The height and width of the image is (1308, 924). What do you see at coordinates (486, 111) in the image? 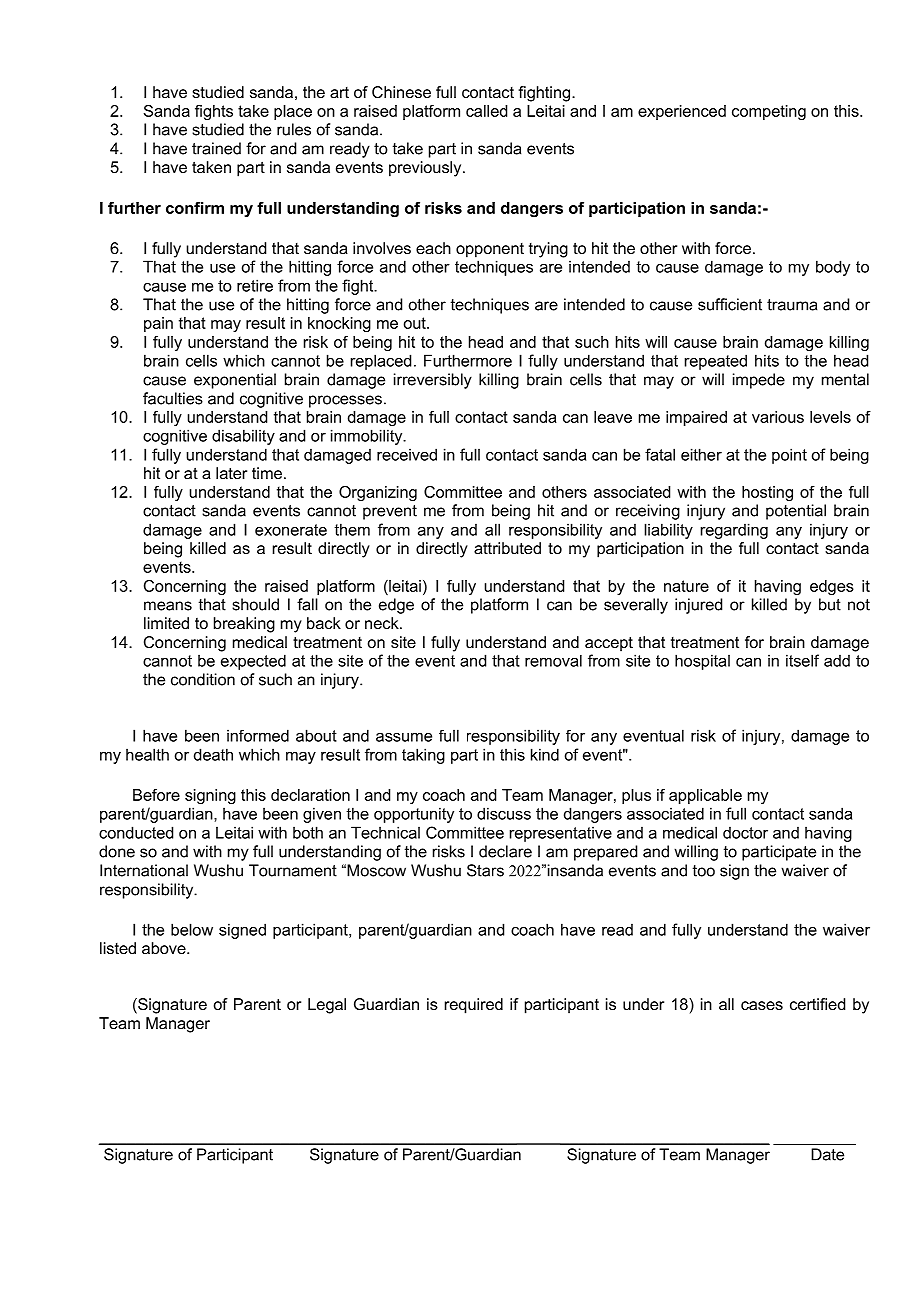
I see `called` at bounding box center [486, 111].
